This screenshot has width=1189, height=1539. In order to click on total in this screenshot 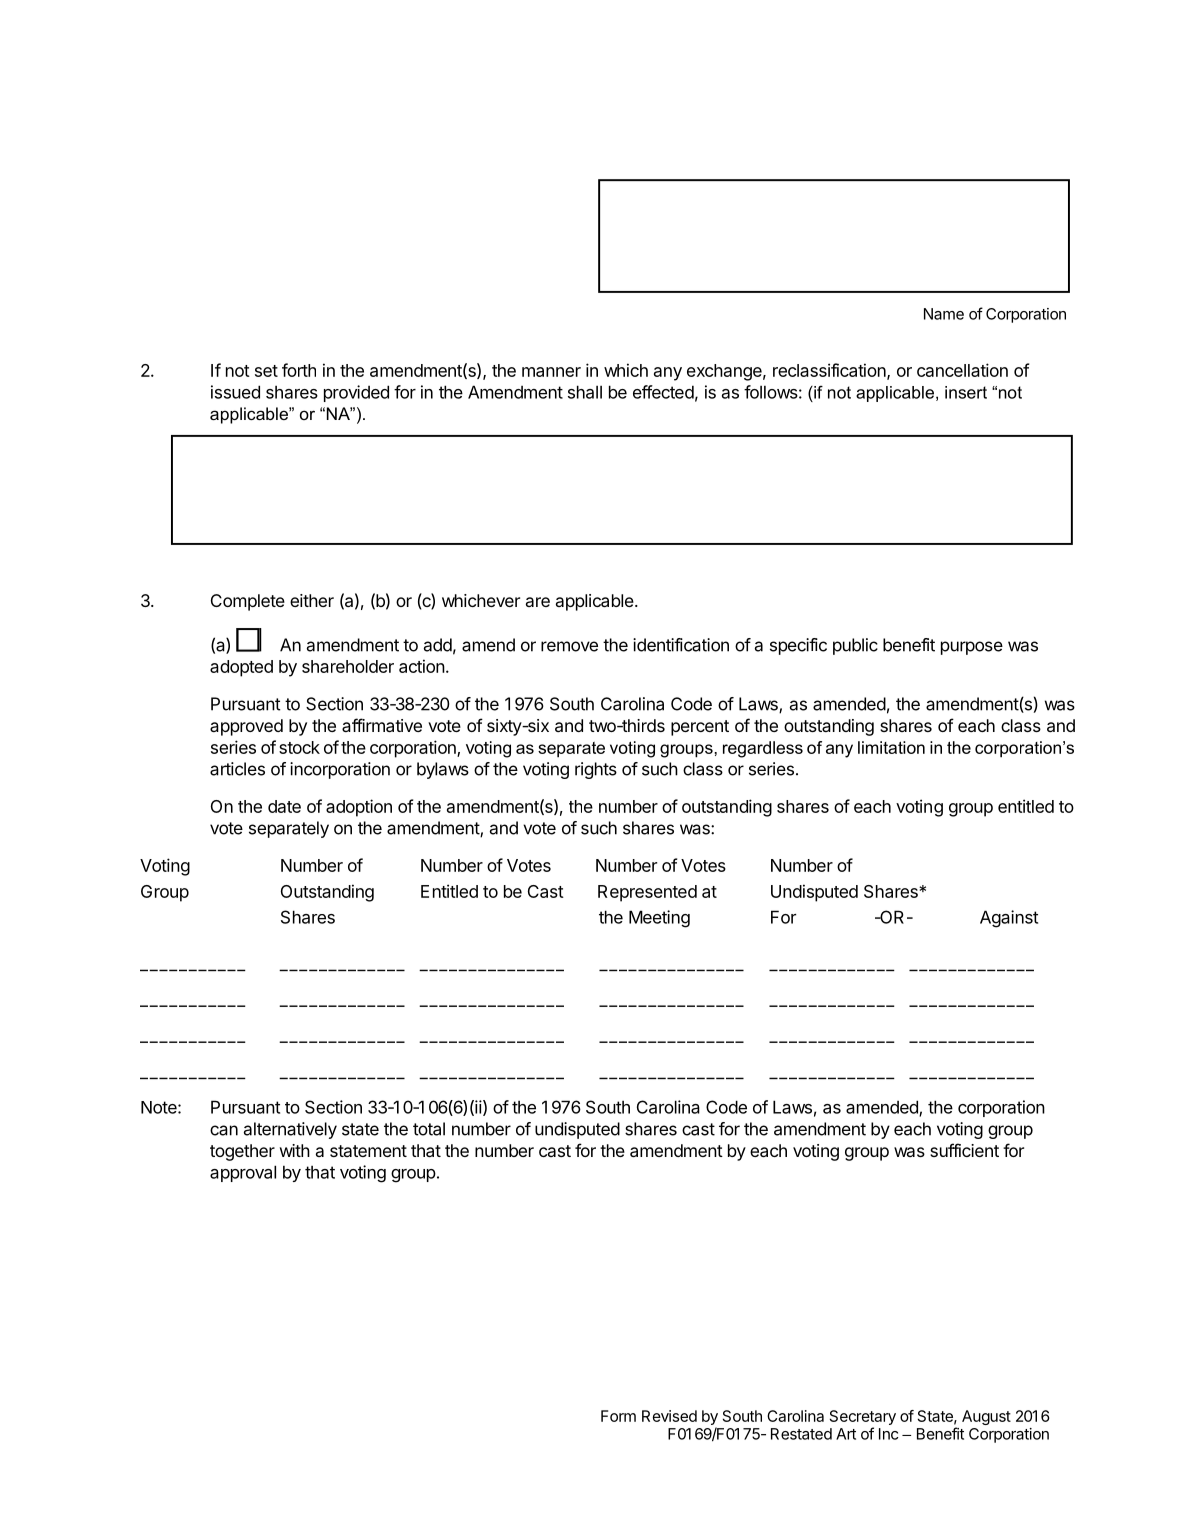, I will do `click(429, 1129)`.
